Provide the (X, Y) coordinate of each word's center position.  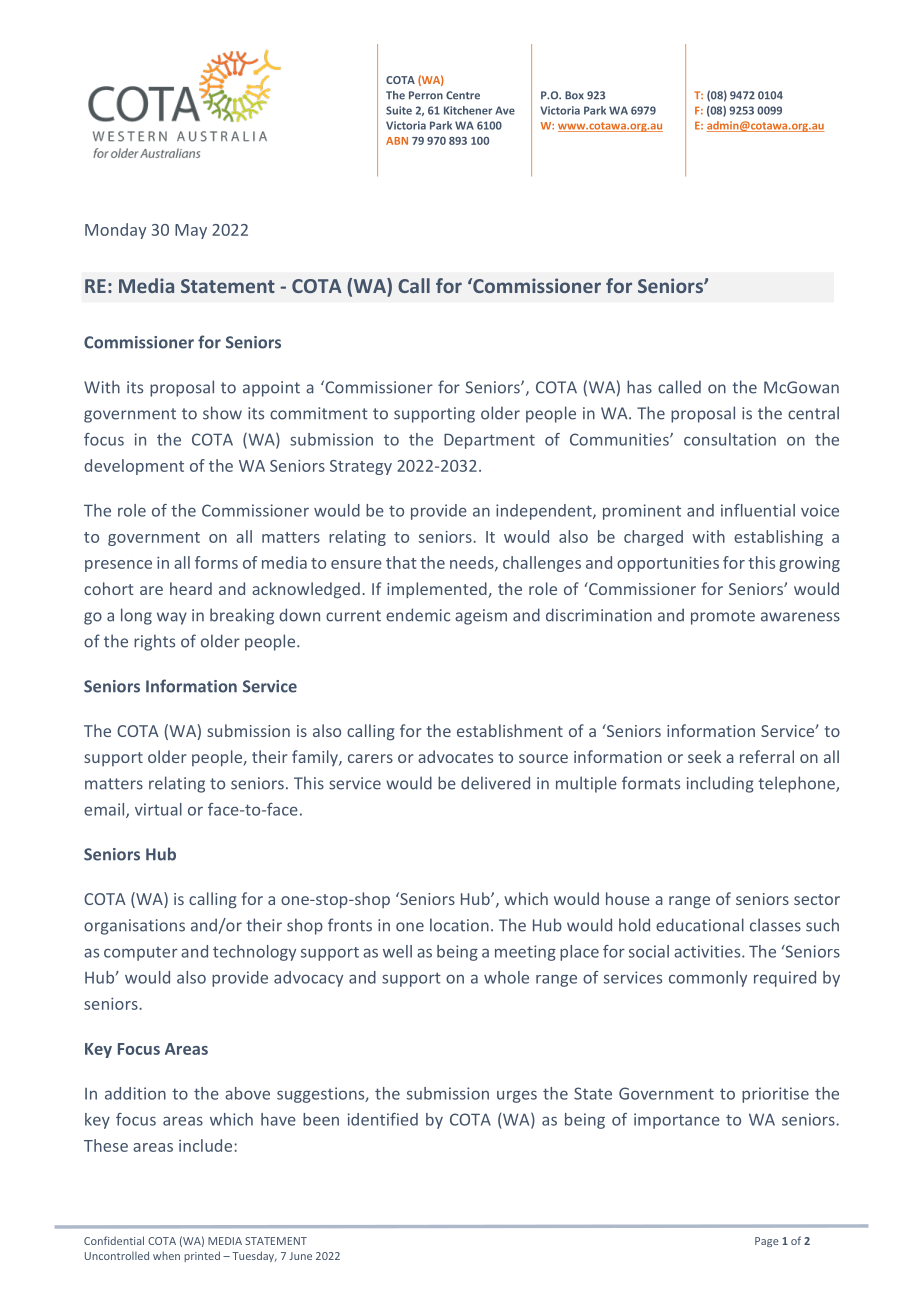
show (222, 413)
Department (489, 441)
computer (141, 954)
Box (574, 95)
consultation (730, 439)
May (191, 231)
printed (202, 1256)
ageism (481, 617)
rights (154, 642)
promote (723, 617)
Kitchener (468, 110)
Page (767, 1242)
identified (383, 1119)
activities (708, 951)
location (459, 925)
